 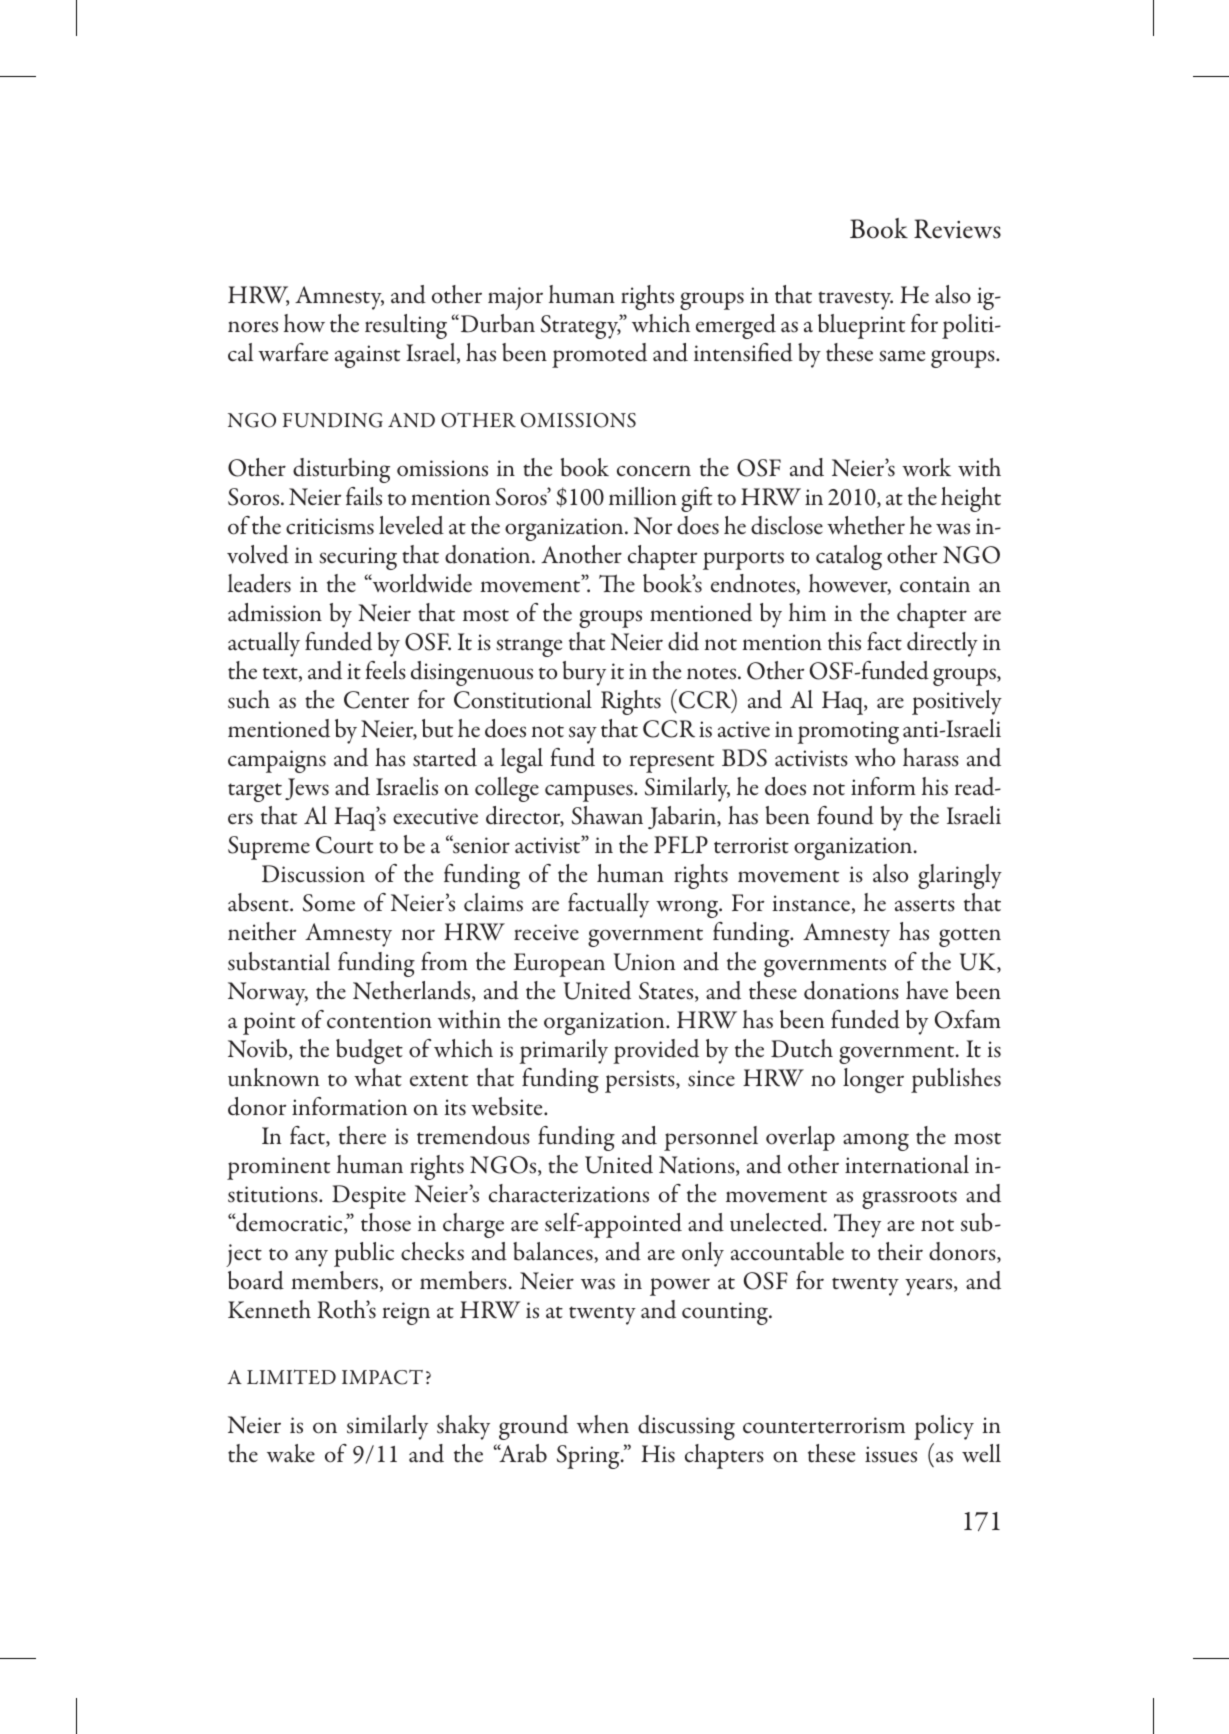 What do you see at coordinates (358, 558) in the screenshot?
I see `securing` at bounding box center [358, 558].
